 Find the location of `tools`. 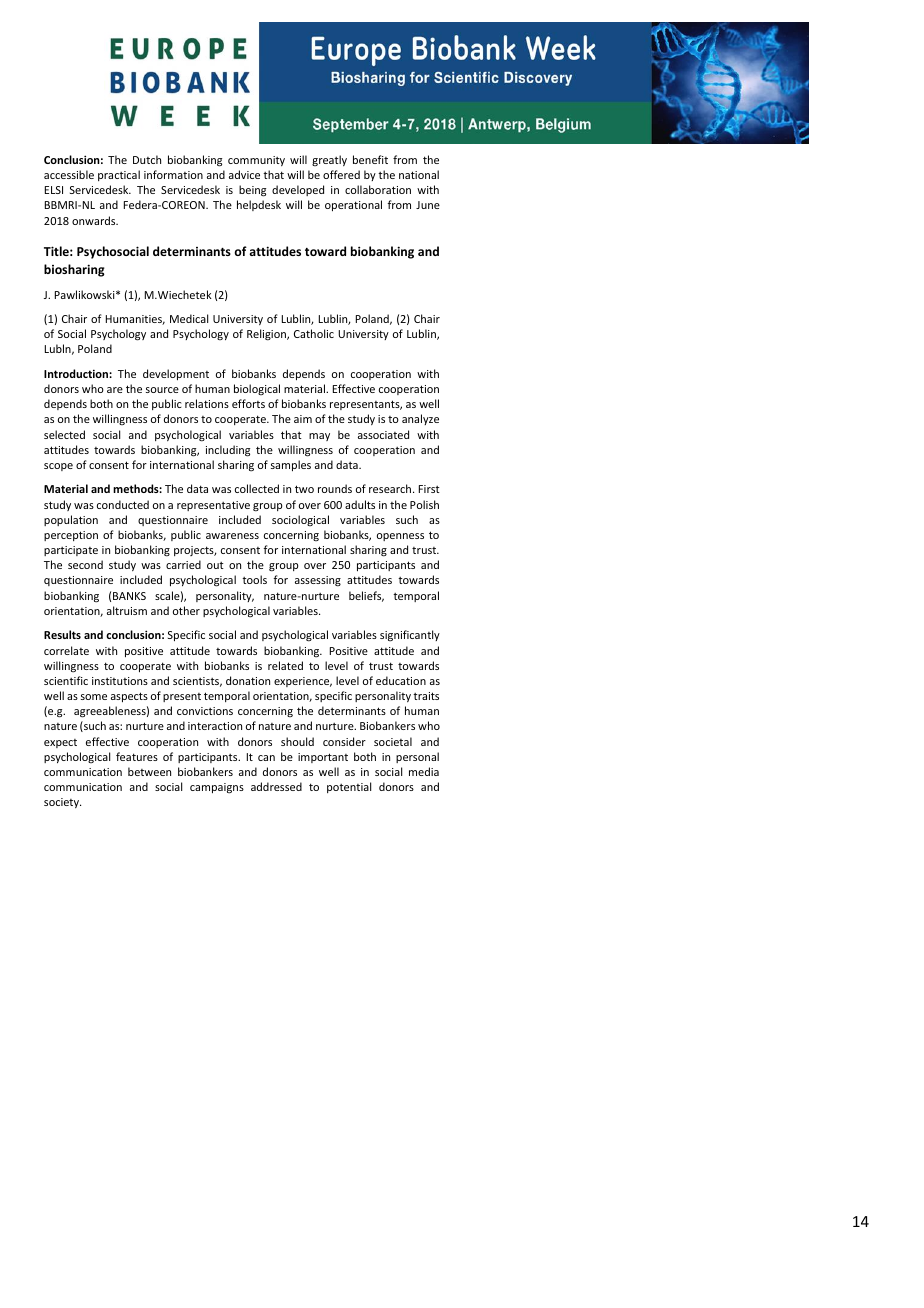

tools is located at coordinates (254, 579).
